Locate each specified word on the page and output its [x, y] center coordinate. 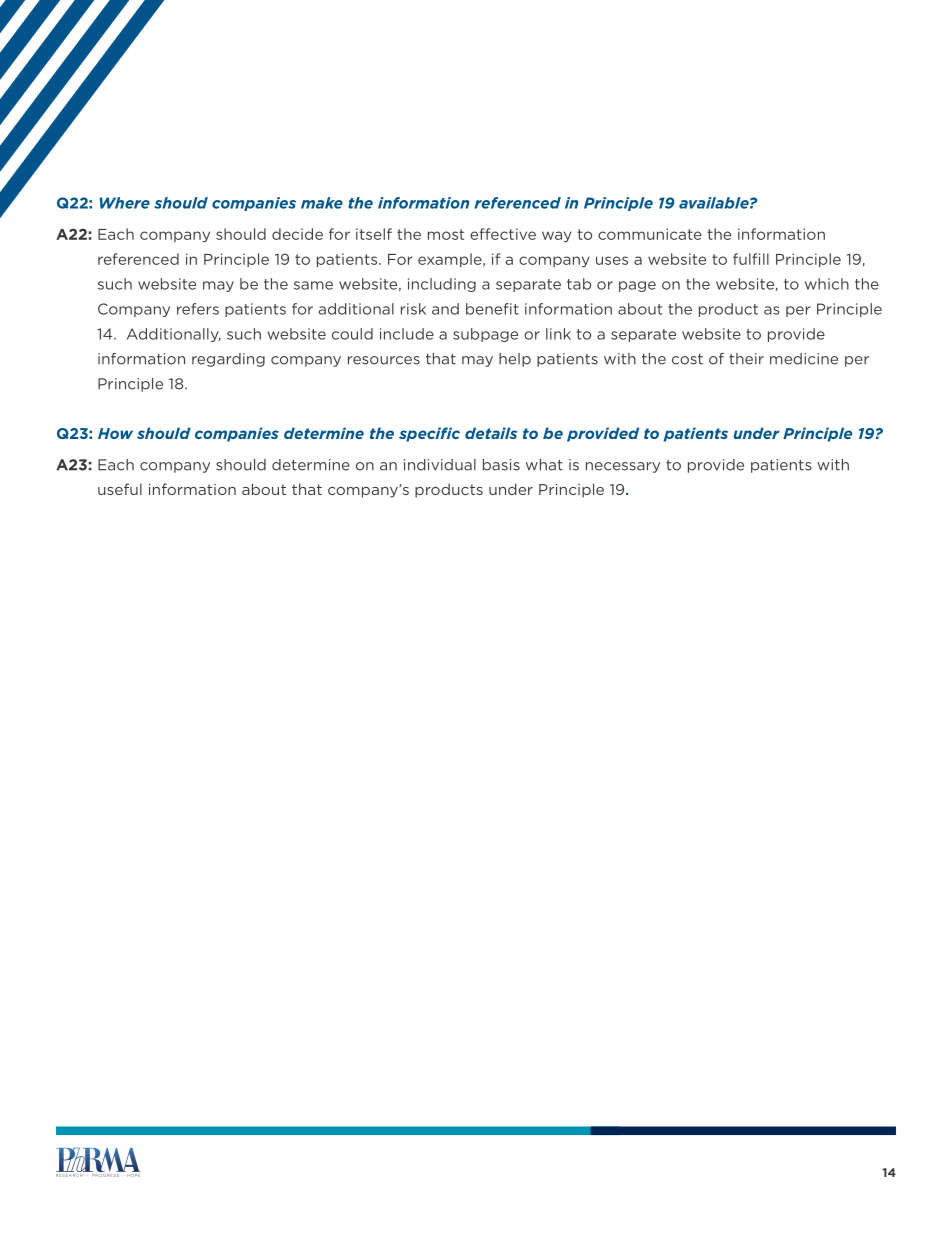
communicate [650, 234]
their [746, 359]
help [515, 360]
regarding [228, 360]
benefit [492, 309]
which [827, 284]
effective [503, 234]
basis [501, 465]
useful [120, 489]
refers [198, 309]
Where [125, 203]
